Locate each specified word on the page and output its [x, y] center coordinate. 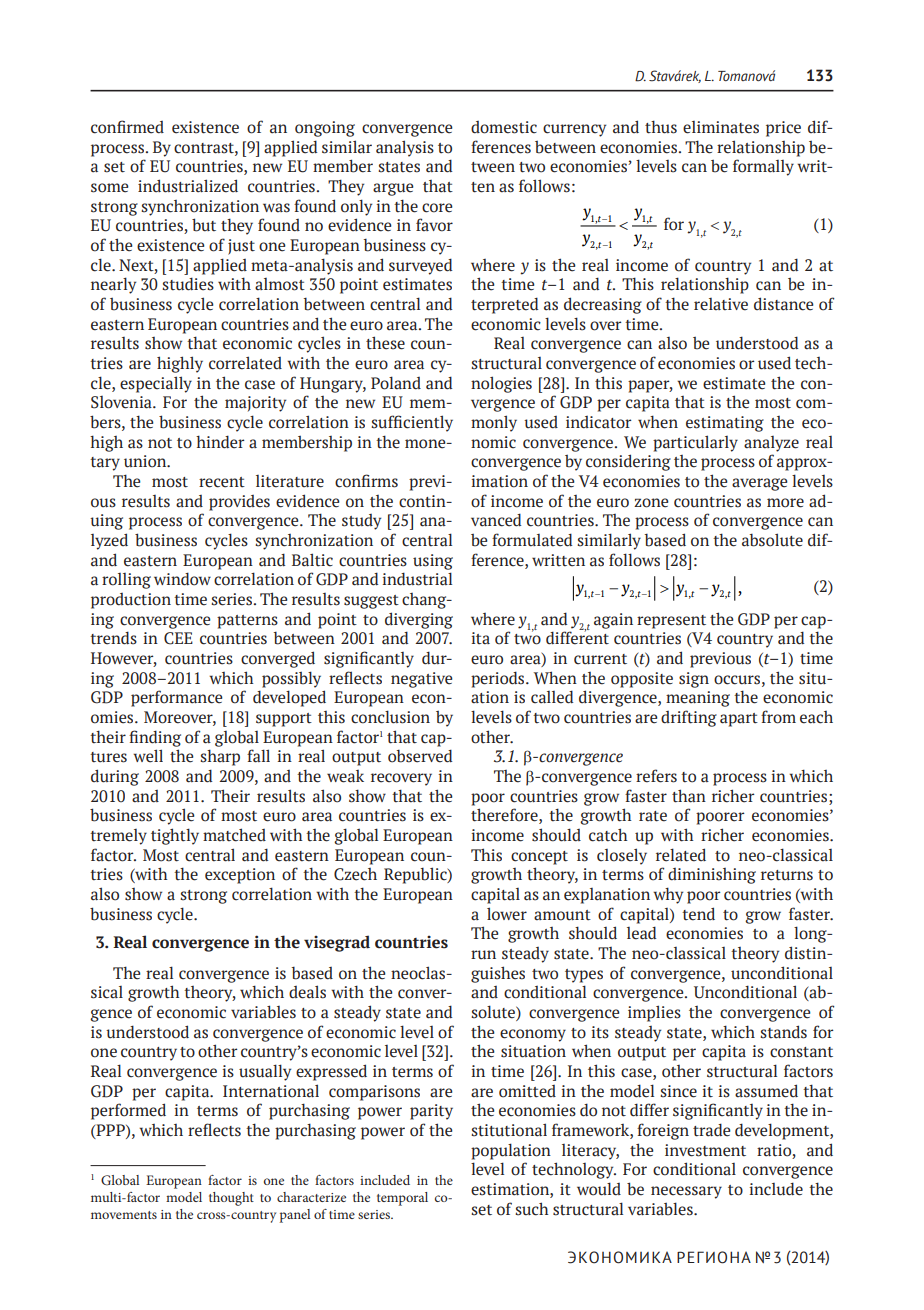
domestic [504, 127]
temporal [402, 1199]
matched [234, 835]
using [433, 562]
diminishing [712, 876]
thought [231, 1199]
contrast [205, 148]
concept [539, 858]
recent [222, 482]
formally [763, 167]
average [760, 484]
